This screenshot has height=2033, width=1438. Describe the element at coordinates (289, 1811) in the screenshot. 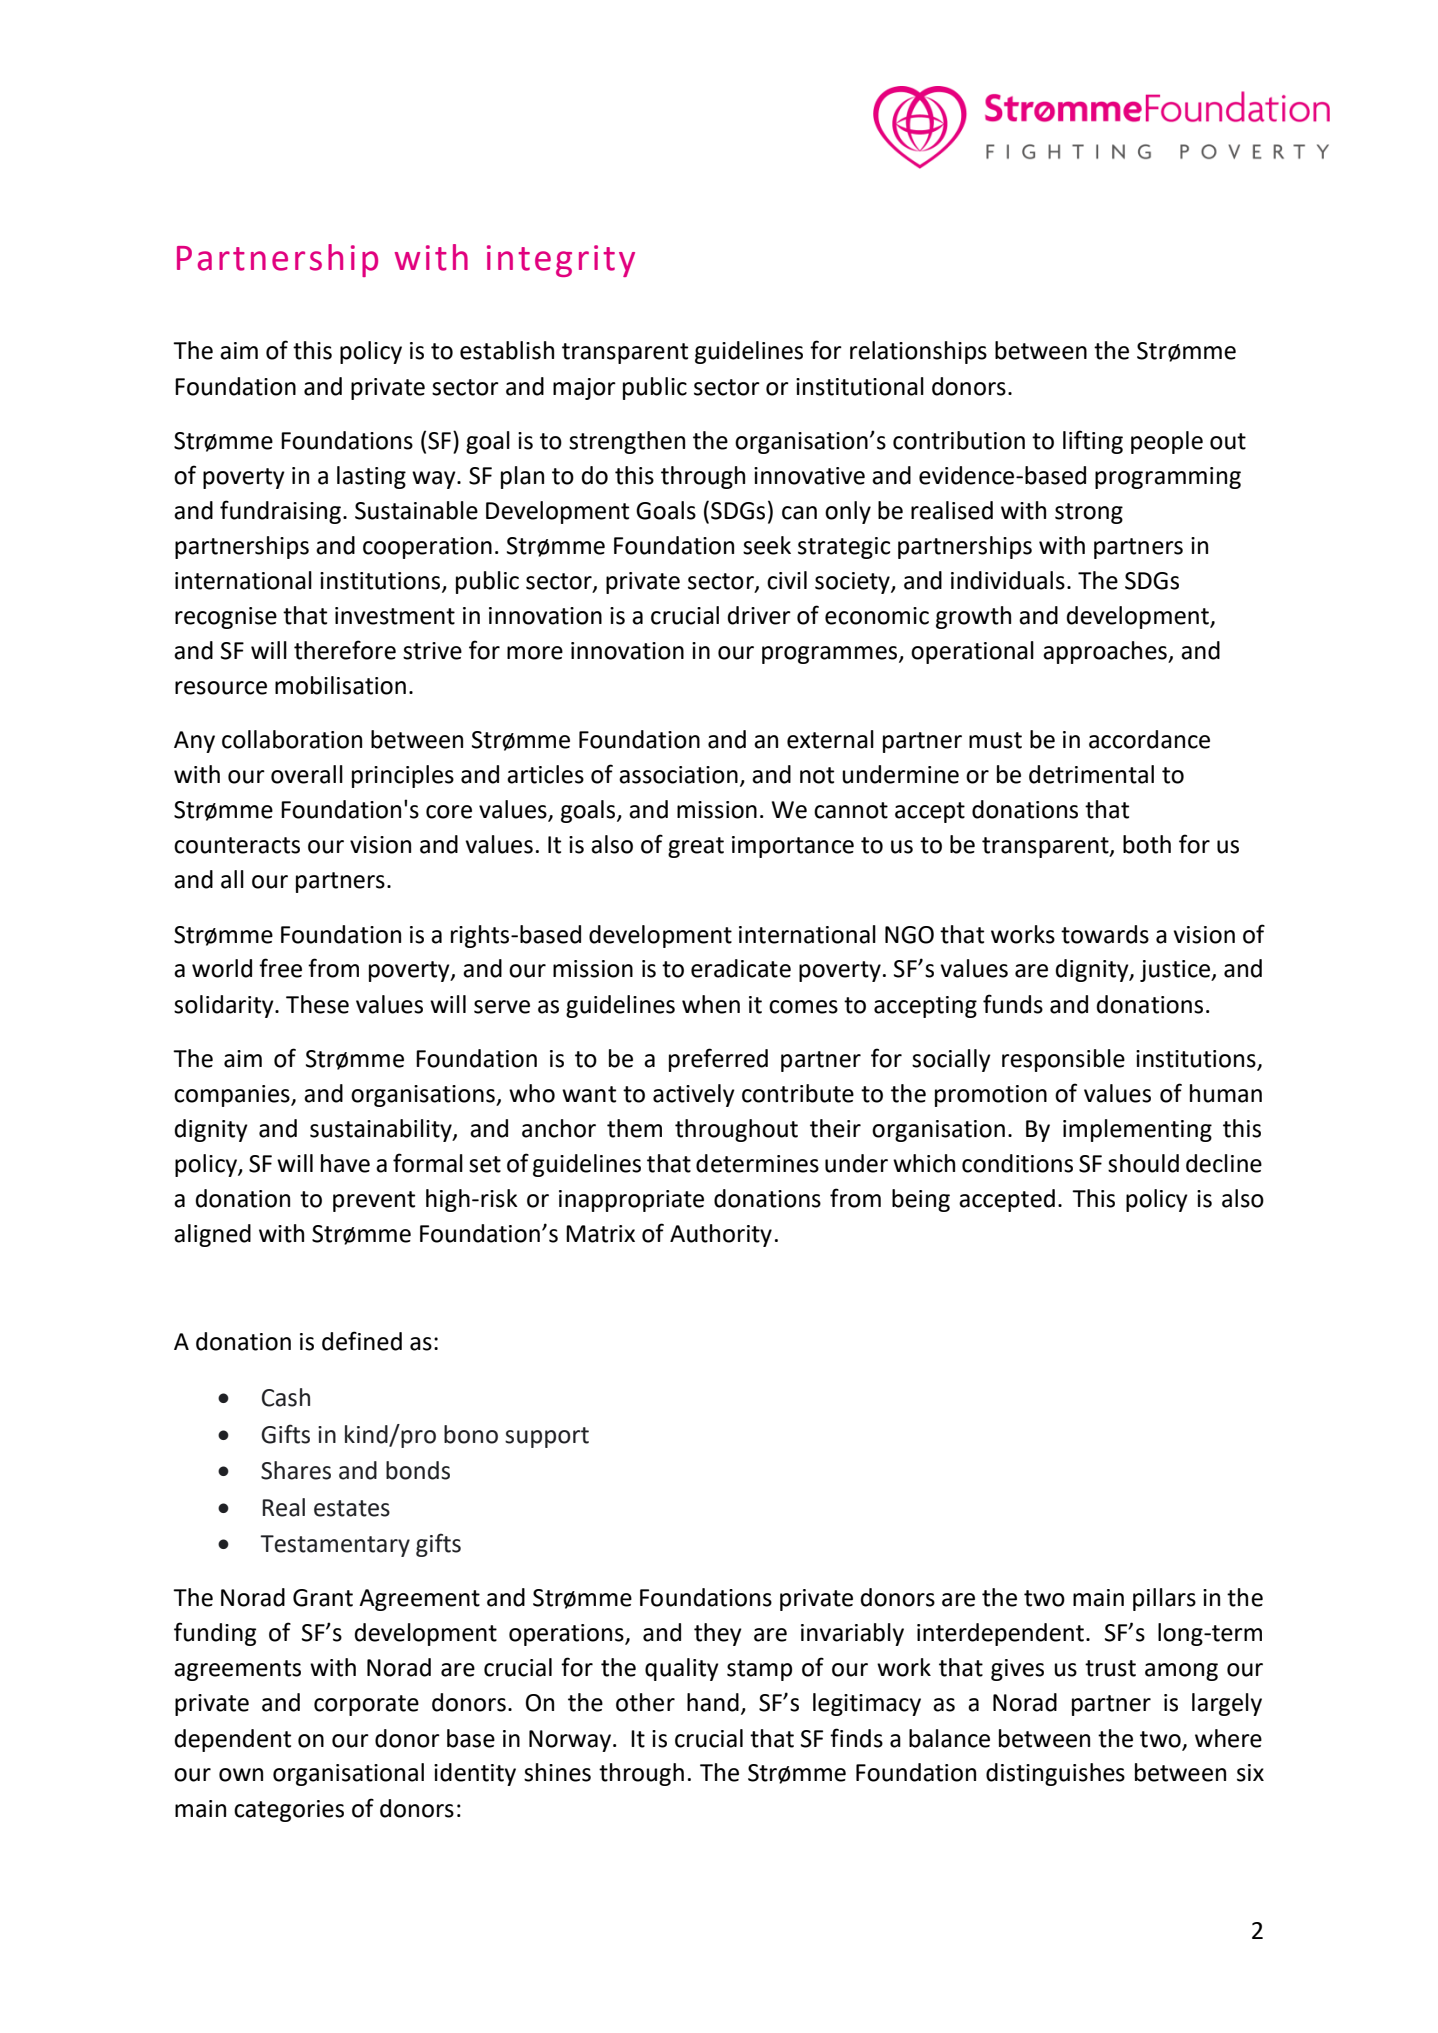

I see `categories` at that location.
